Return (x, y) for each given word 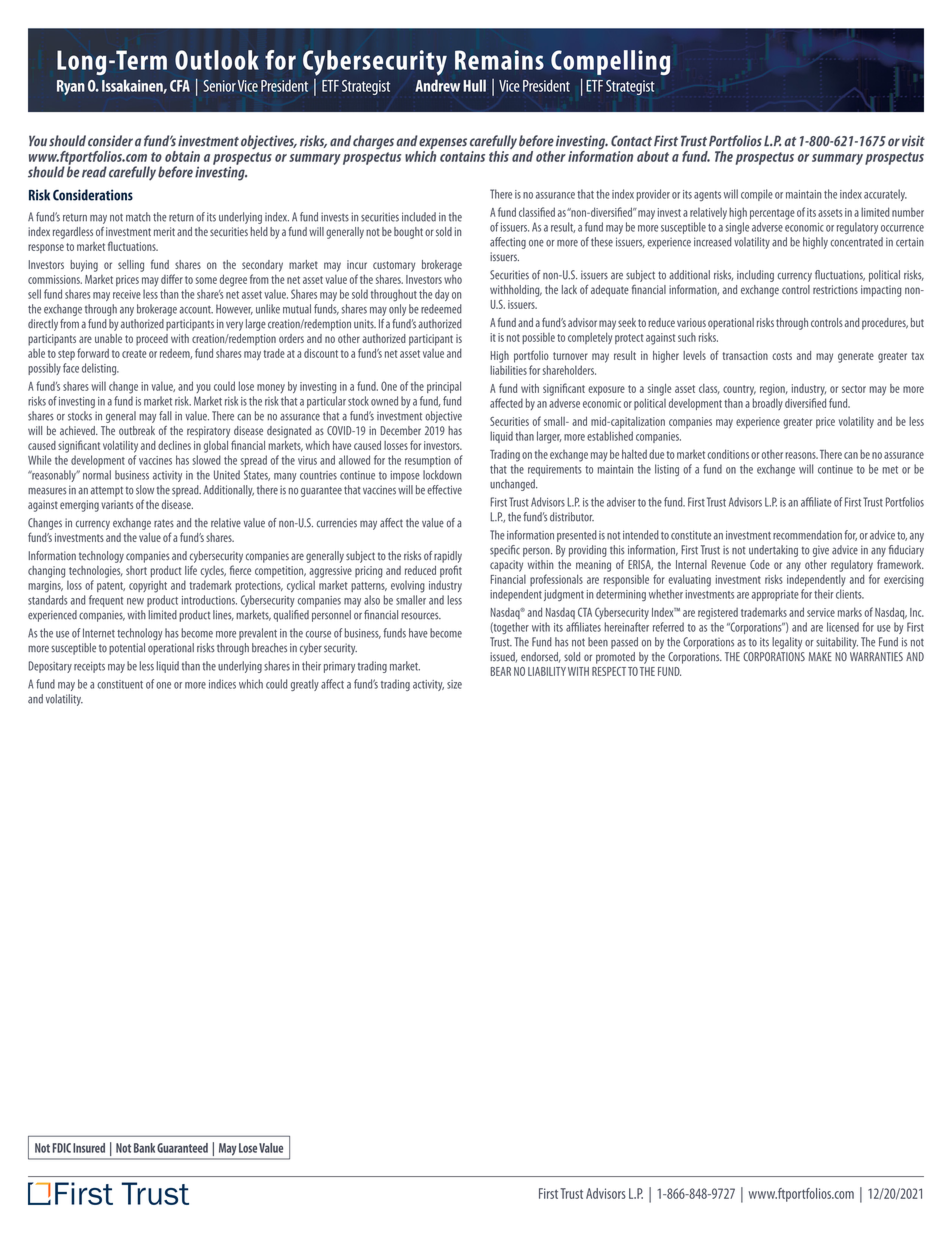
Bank (144, 1148)
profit (451, 571)
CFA (180, 86)
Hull (474, 85)
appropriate (775, 595)
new (135, 601)
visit (913, 140)
